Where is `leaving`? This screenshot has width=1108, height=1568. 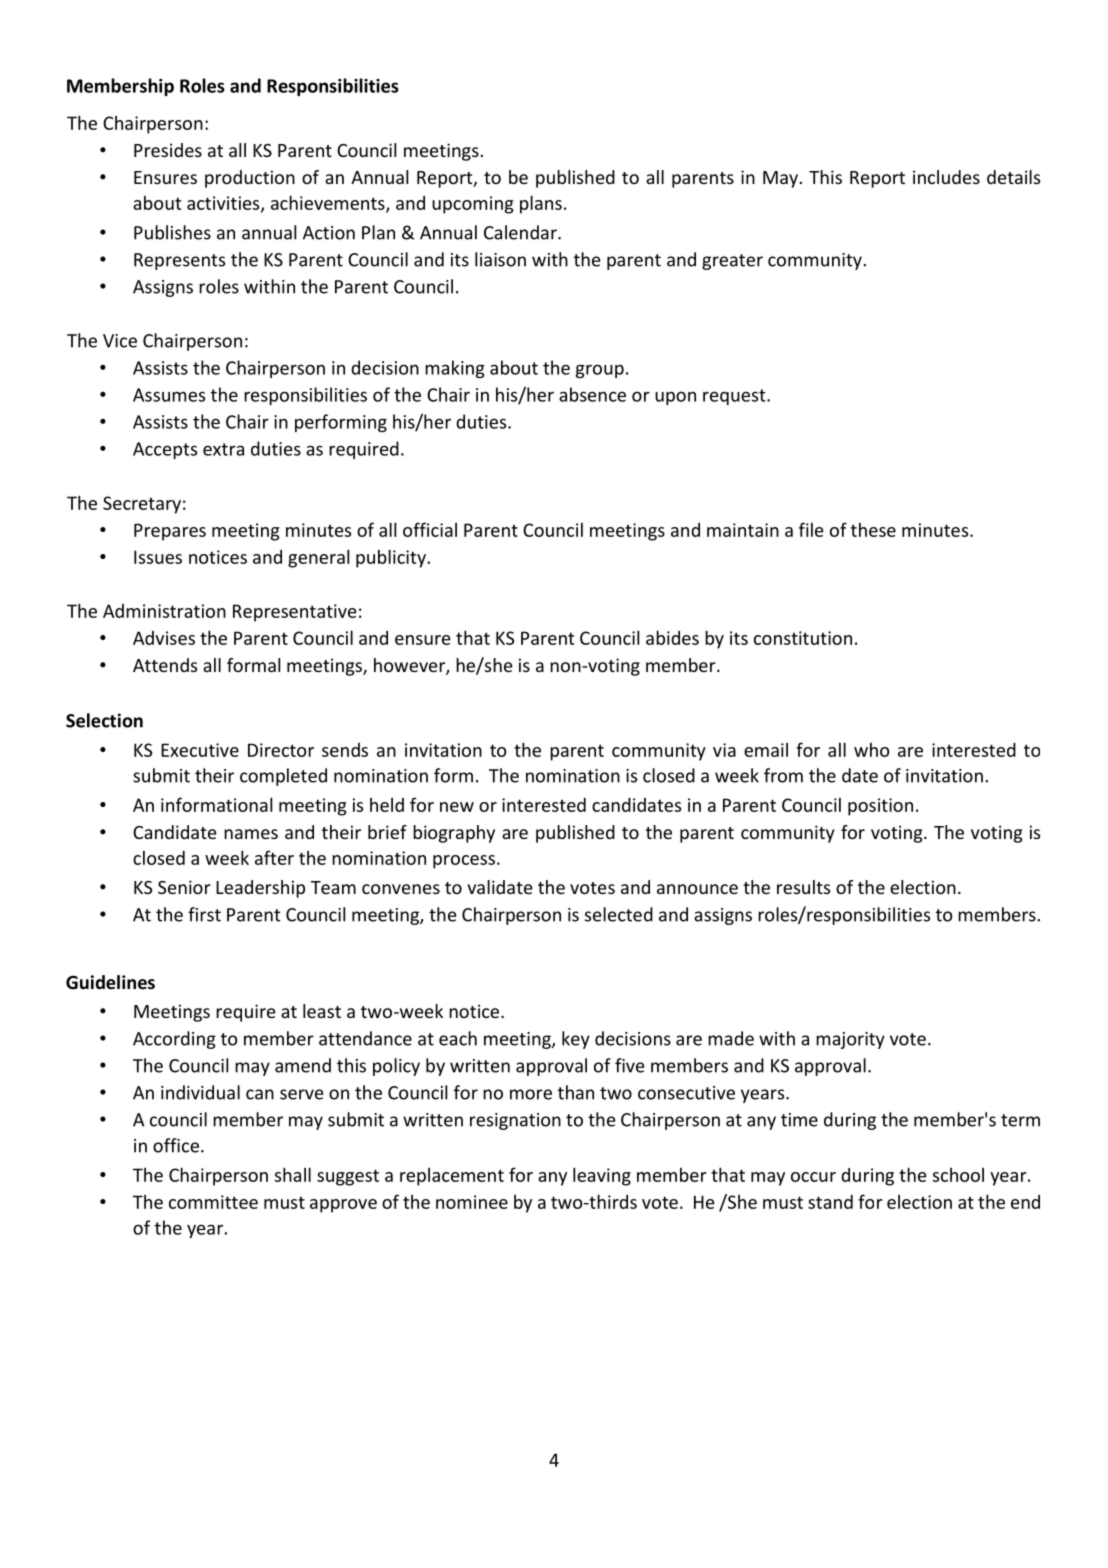 leaving is located at coordinates (602, 1176).
